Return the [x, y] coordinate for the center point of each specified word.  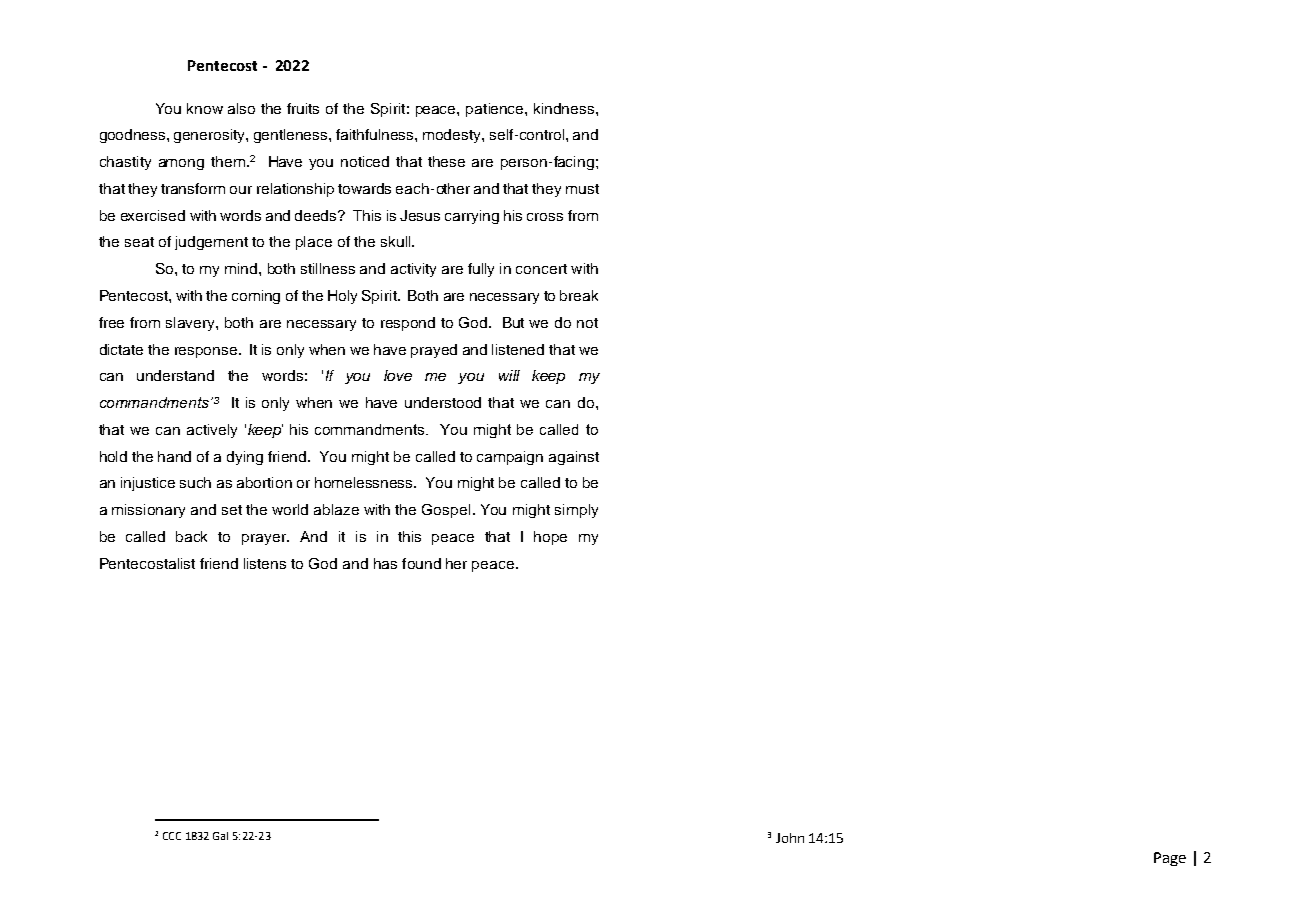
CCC [172, 836]
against [574, 458]
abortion [264, 482]
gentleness [292, 136]
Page [1170, 859]
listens [265, 563]
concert [541, 269]
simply [576, 511]
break [579, 295]
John [790, 838]
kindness [565, 108]
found [421, 563]
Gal [220, 836]
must [582, 189]
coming [256, 297]
